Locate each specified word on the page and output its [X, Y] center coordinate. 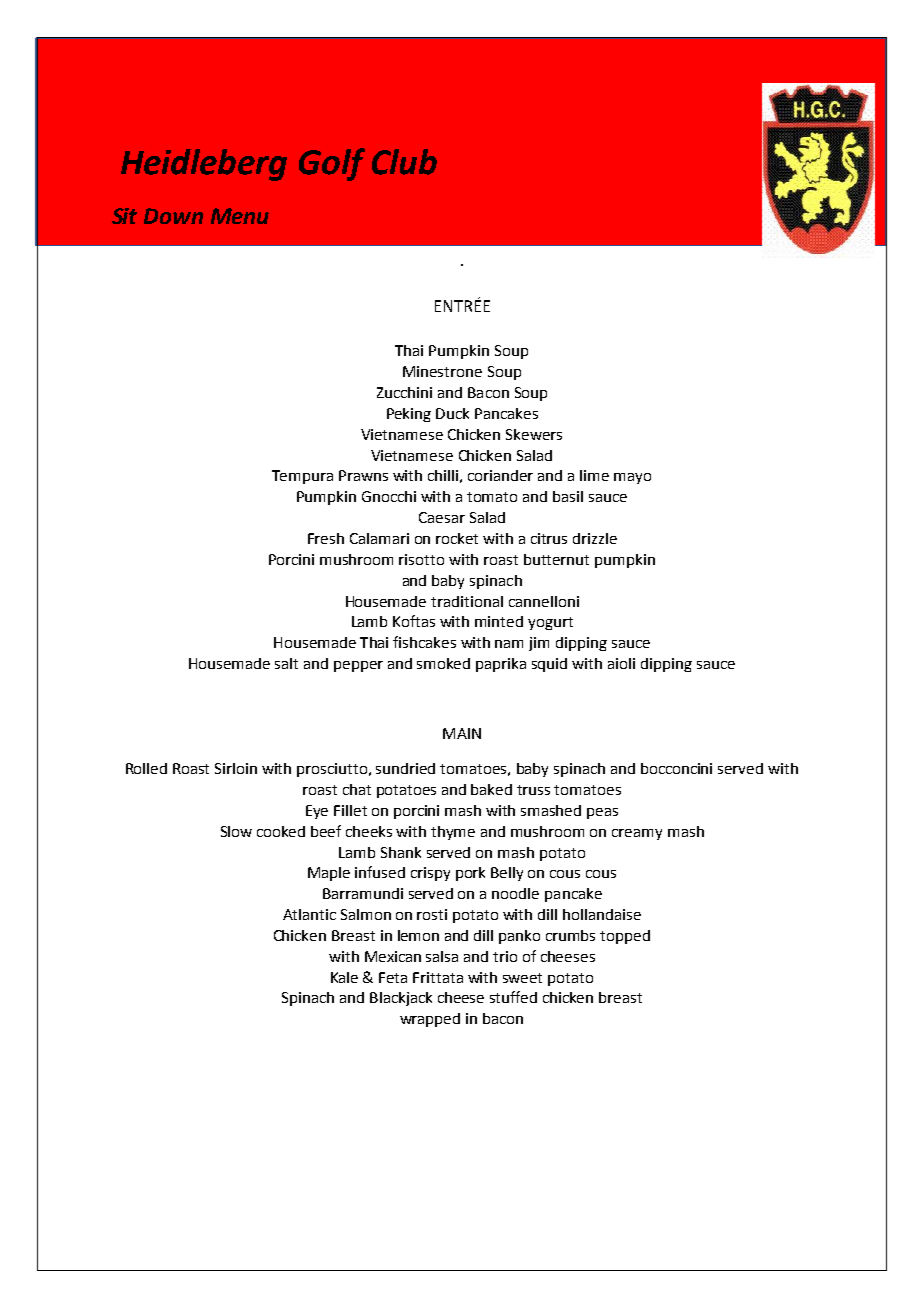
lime [594, 475]
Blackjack [401, 999]
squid [549, 665]
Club [404, 162]
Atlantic [309, 914]
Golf [332, 164]
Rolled [146, 768]
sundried [405, 768]
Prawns [363, 475]
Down [173, 216]
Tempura [302, 477]
